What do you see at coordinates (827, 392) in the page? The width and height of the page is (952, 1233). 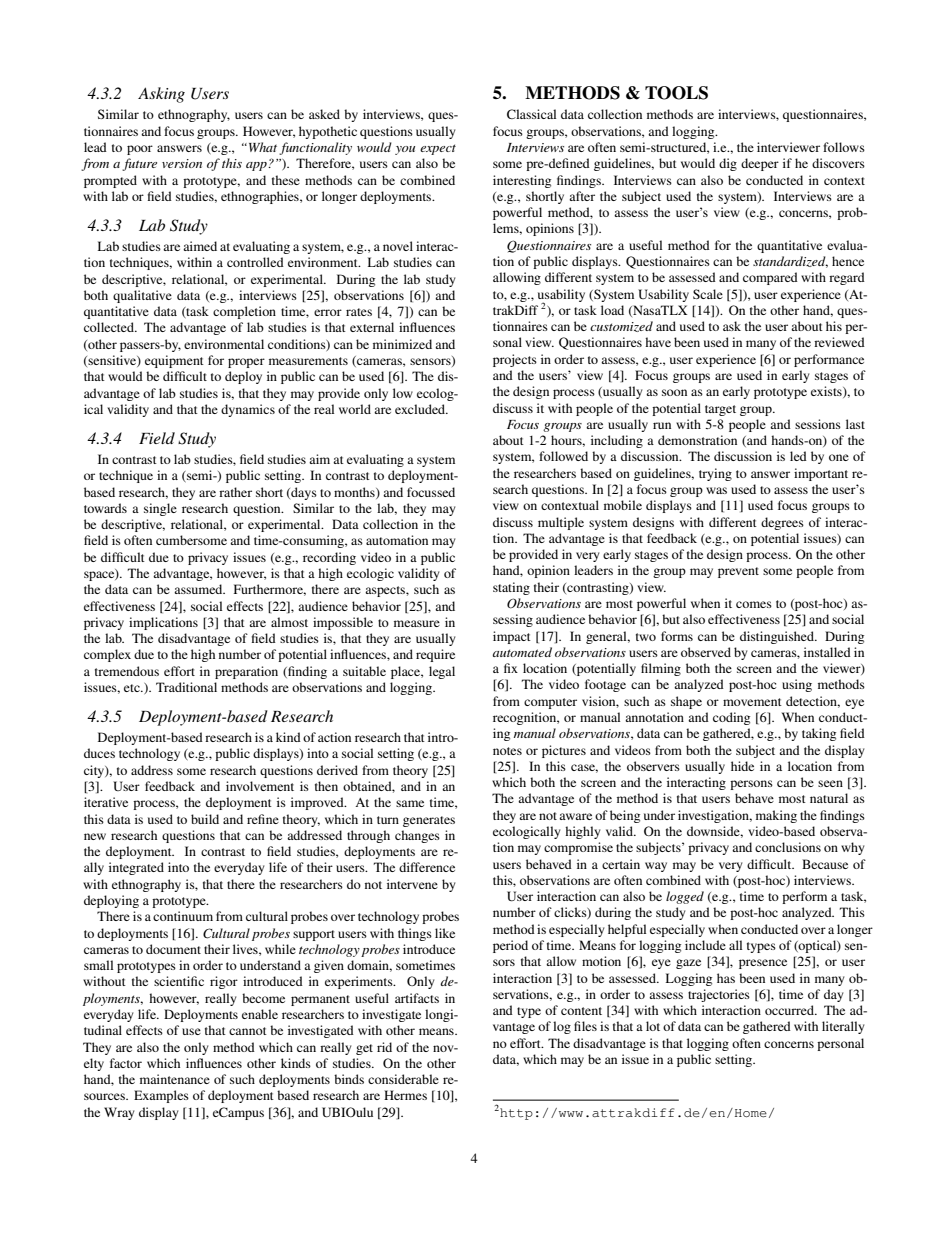 I see `exists` at bounding box center [827, 392].
